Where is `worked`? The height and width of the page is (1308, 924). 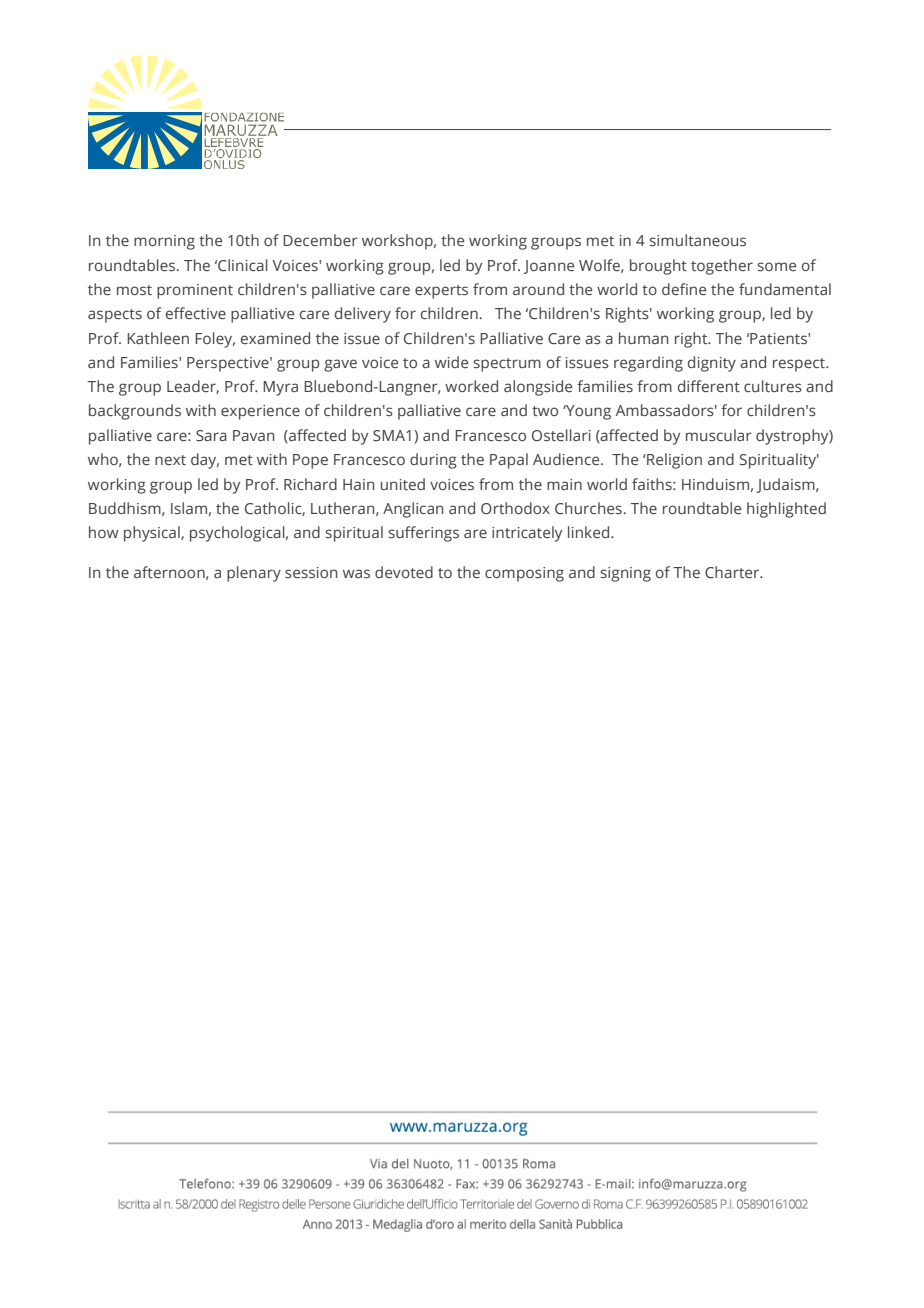
worked is located at coordinates (471, 386).
